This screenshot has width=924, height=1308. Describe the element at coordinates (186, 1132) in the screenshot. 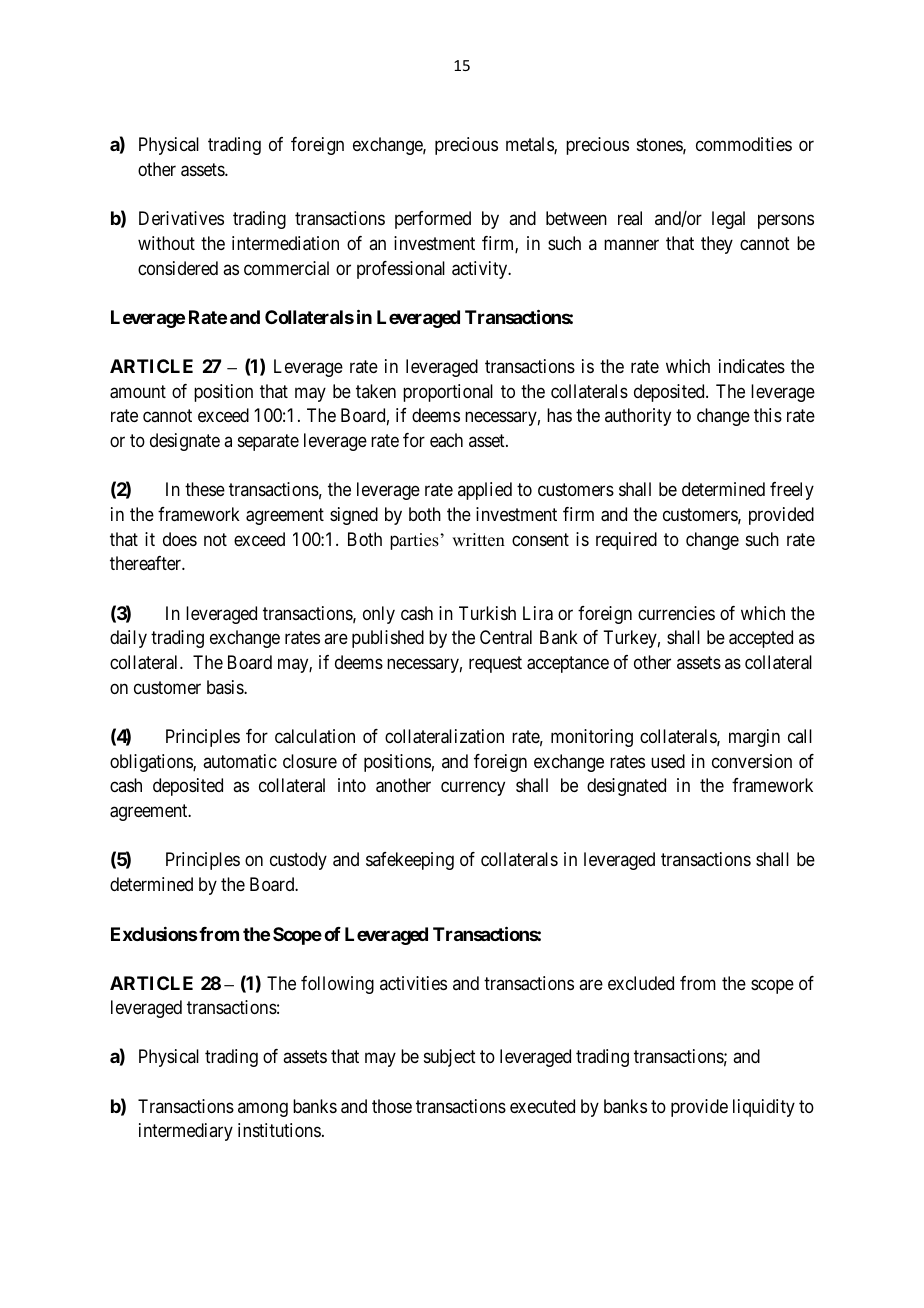

I see `intermediary` at that location.
